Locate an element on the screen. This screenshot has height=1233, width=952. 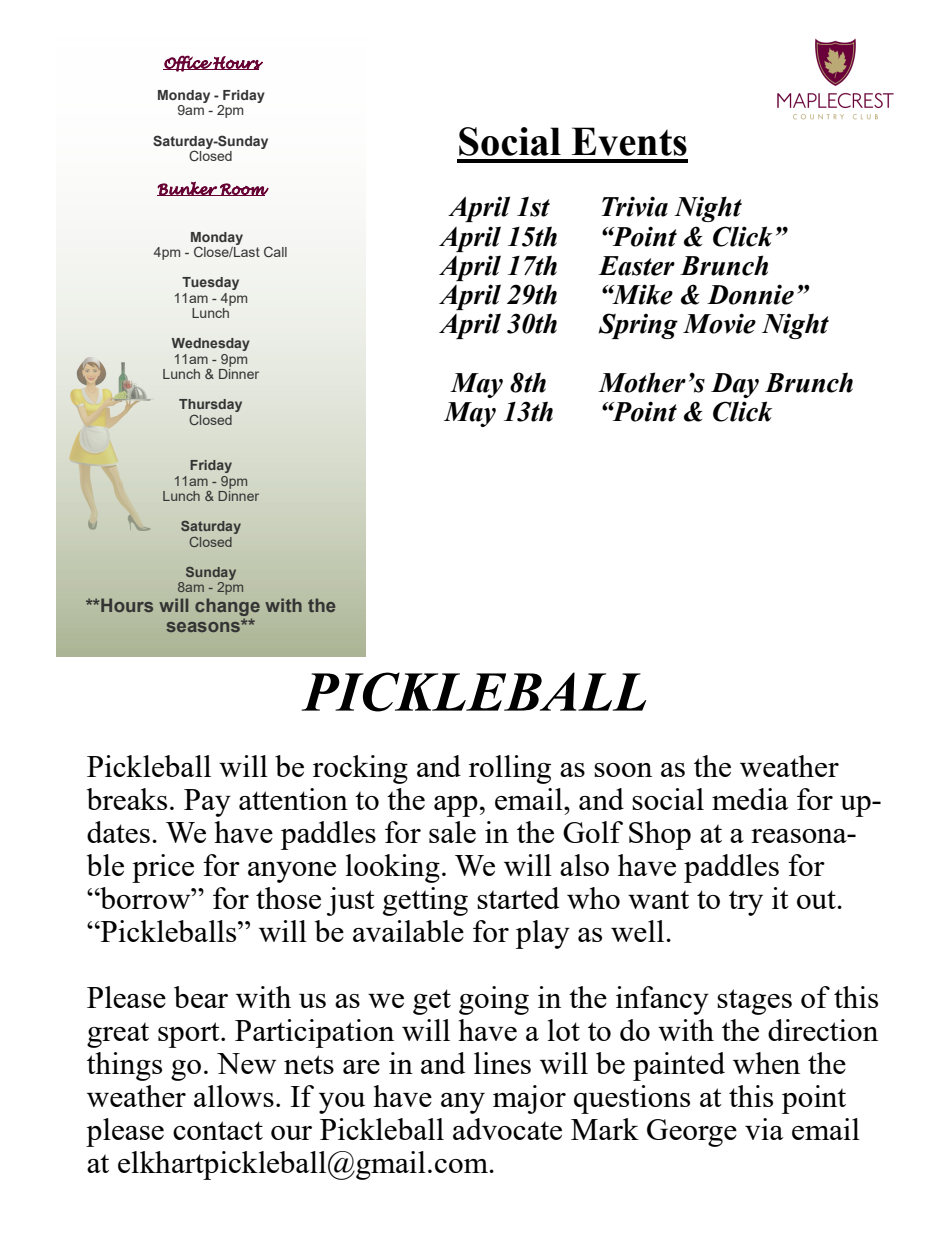
media is located at coordinates (750, 799).
